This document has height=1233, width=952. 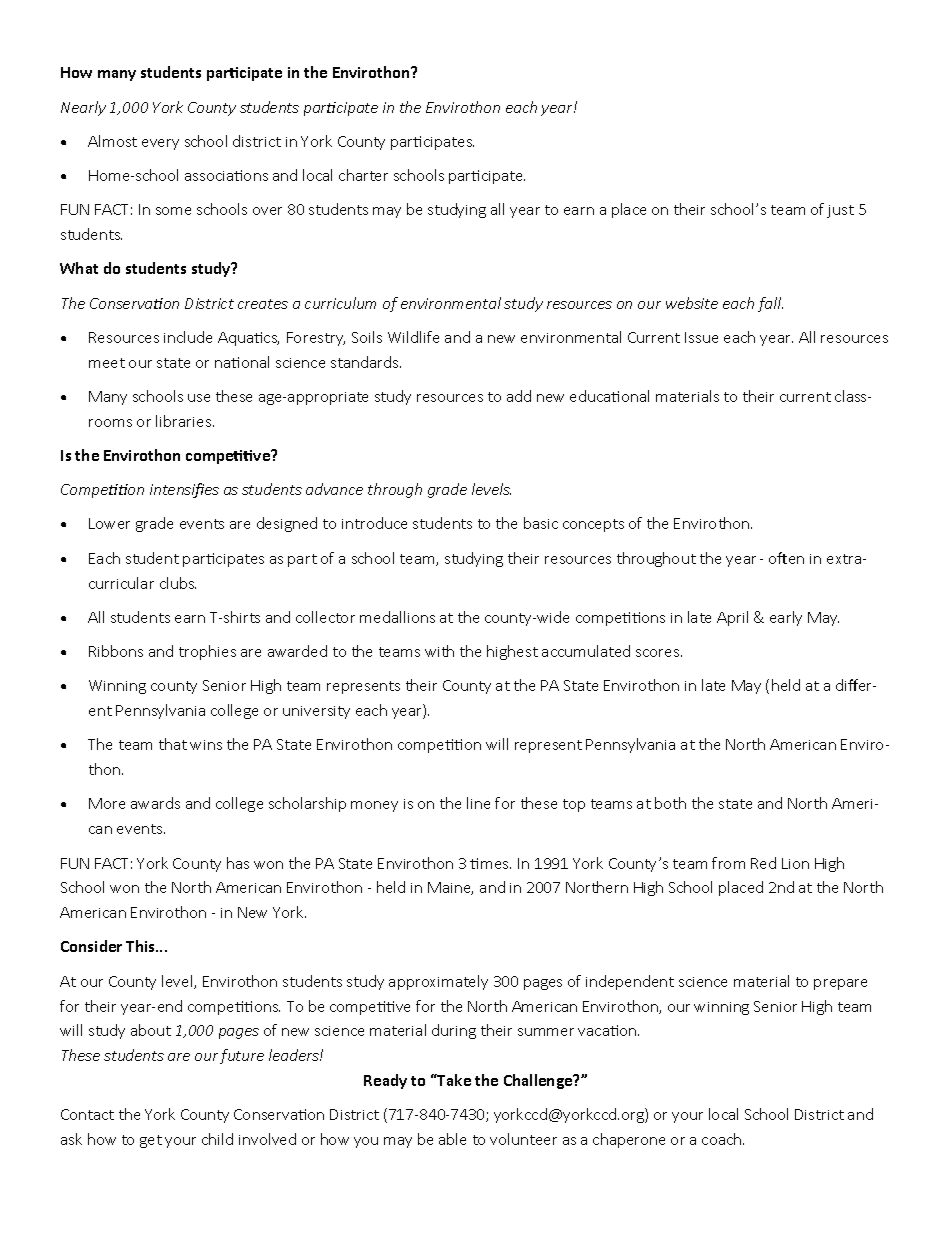 I want to click on charter, so click(x=363, y=175).
